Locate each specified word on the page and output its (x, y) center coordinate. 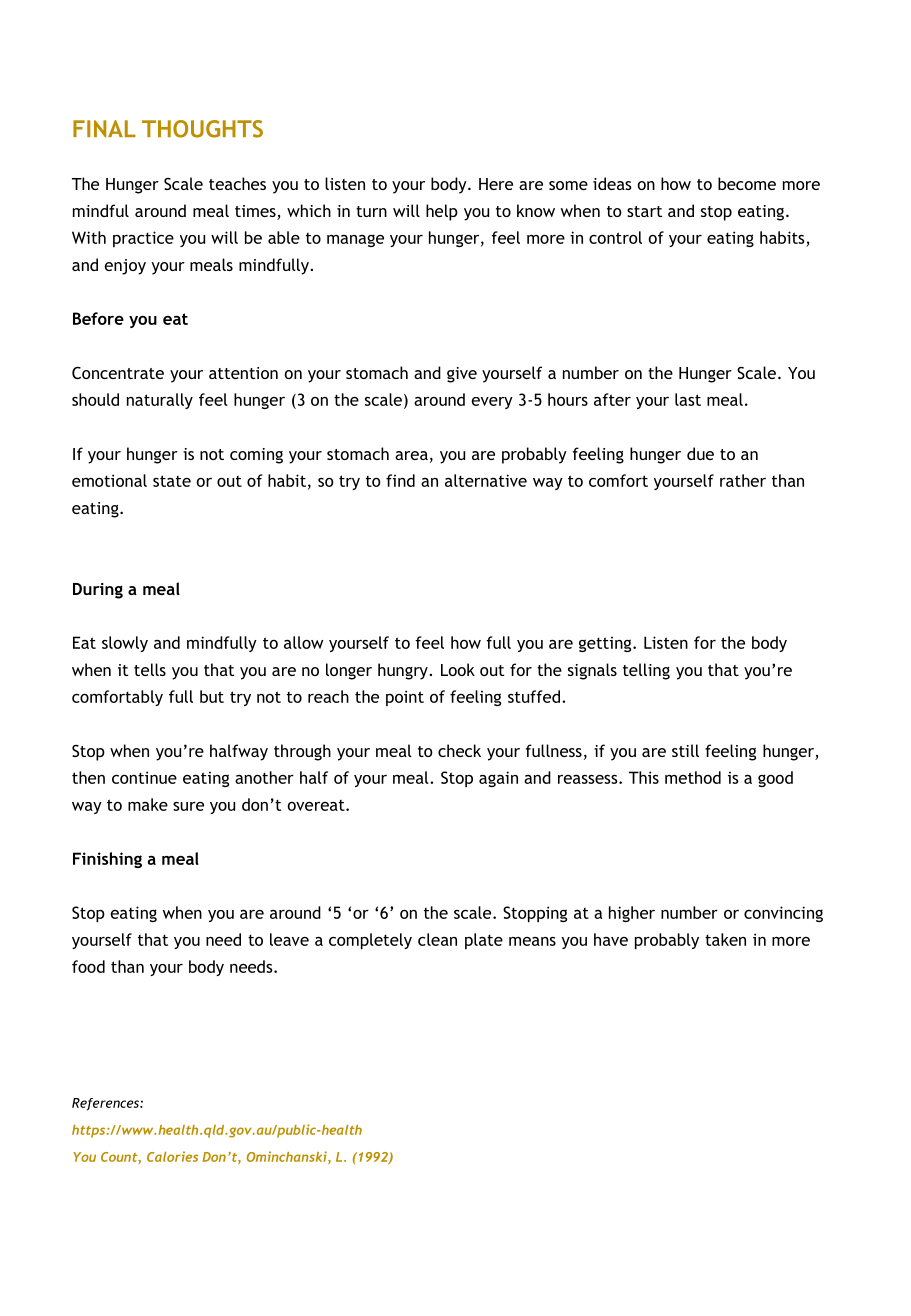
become (747, 183)
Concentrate (118, 372)
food (88, 966)
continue (144, 777)
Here (496, 184)
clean (437, 939)
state (172, 481)
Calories (172, 1156)
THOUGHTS (202, 129)
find (400, 480)
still (685, 750)
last (688, 399)
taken (725, 939)
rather (743, 480)
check (459, 750)
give (462, 375)
